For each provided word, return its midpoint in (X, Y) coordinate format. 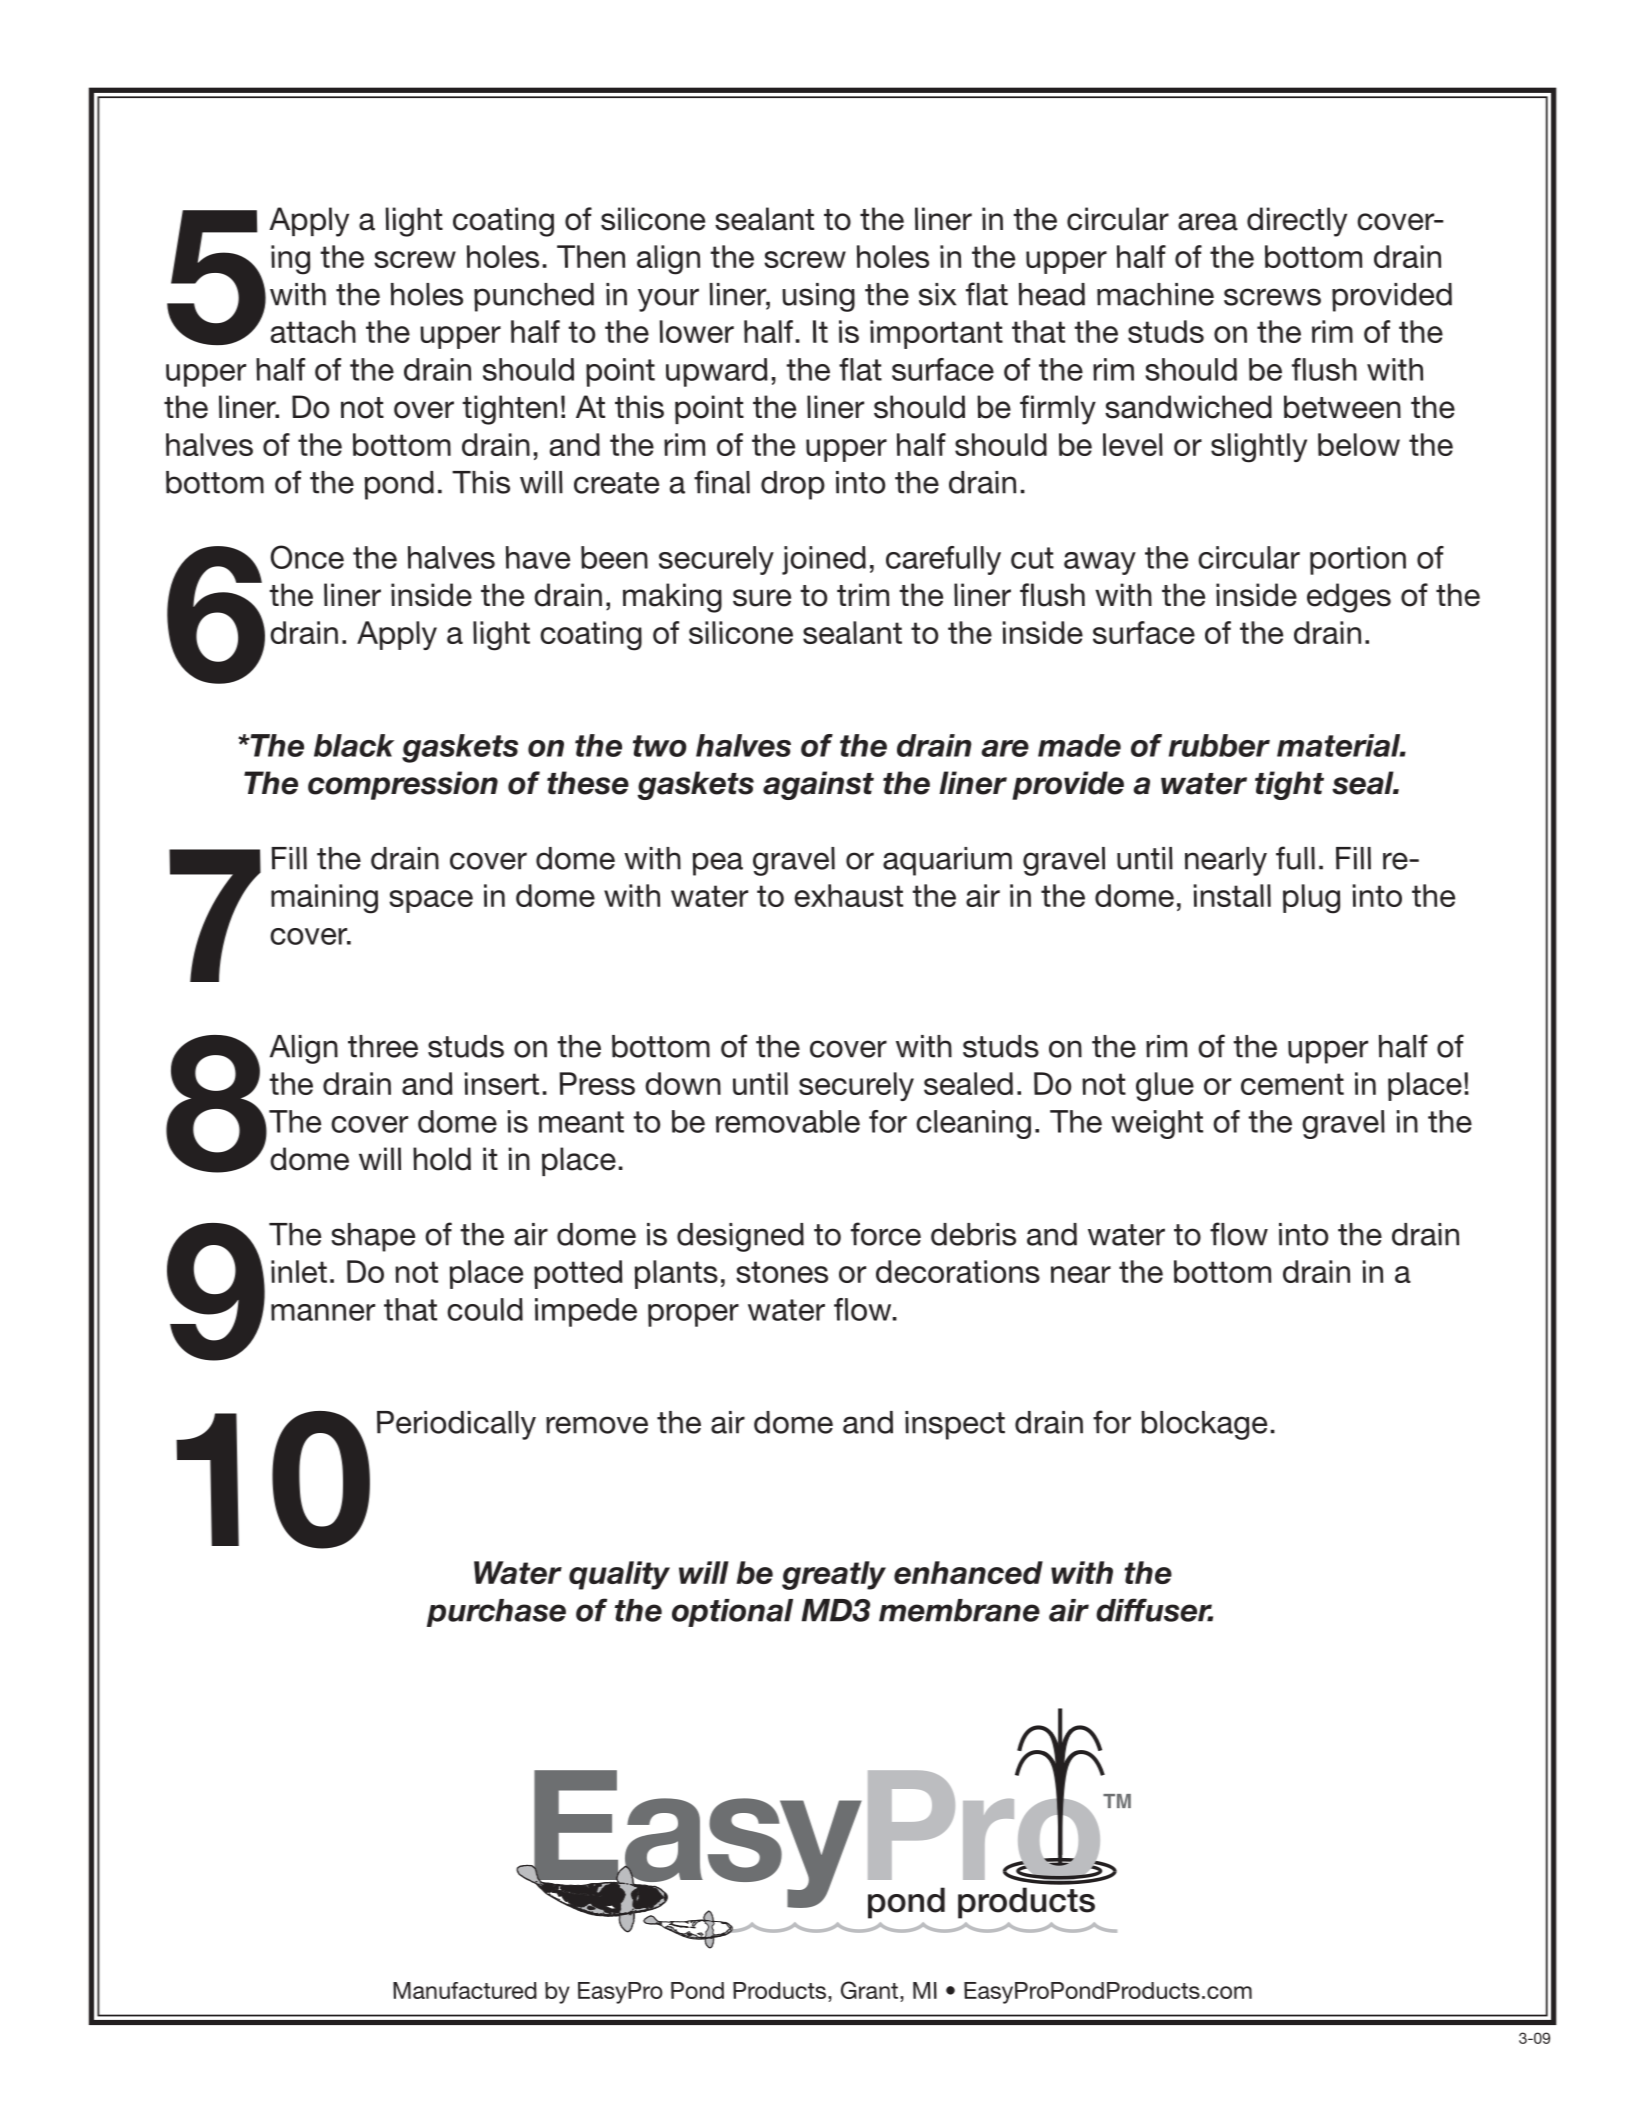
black (354, 745)
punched (534, 297)
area (1208, 222)
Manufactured (465, 1990)
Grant (869, 1990)
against (818, 785)
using (818, 297)
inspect (955, 1425)
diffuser (1154, 1610)
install (1232, 895)
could (485, 1309)
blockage (1204, 1425)
